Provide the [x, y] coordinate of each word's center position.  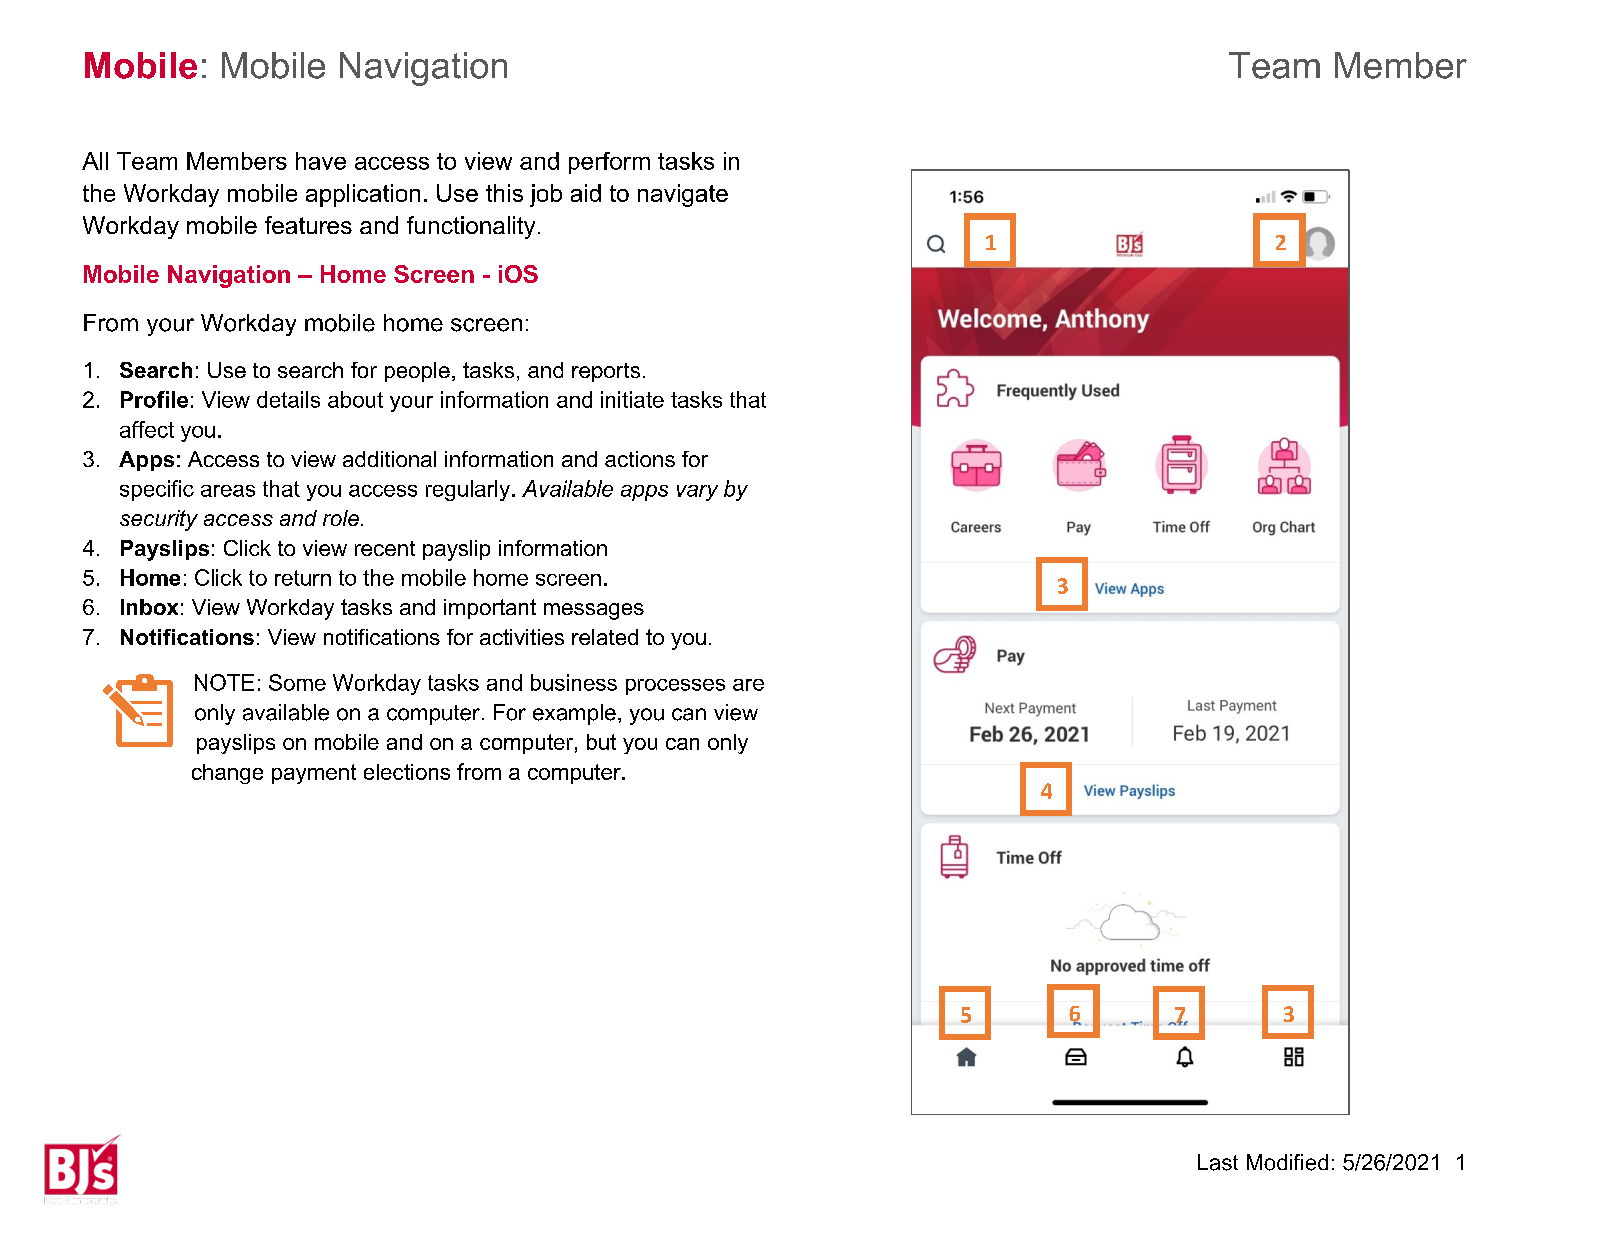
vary [697, 493]
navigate [683, 195]
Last [1218, 1162]
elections [407, 772]
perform [609, 163]
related [605, 637]
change [227, 774]
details [288, 399]
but [601, 742]
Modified [1287, 1162]
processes [675, 687]
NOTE [224, 682]
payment [314, 774]
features [308, 225]
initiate [632, 399]
